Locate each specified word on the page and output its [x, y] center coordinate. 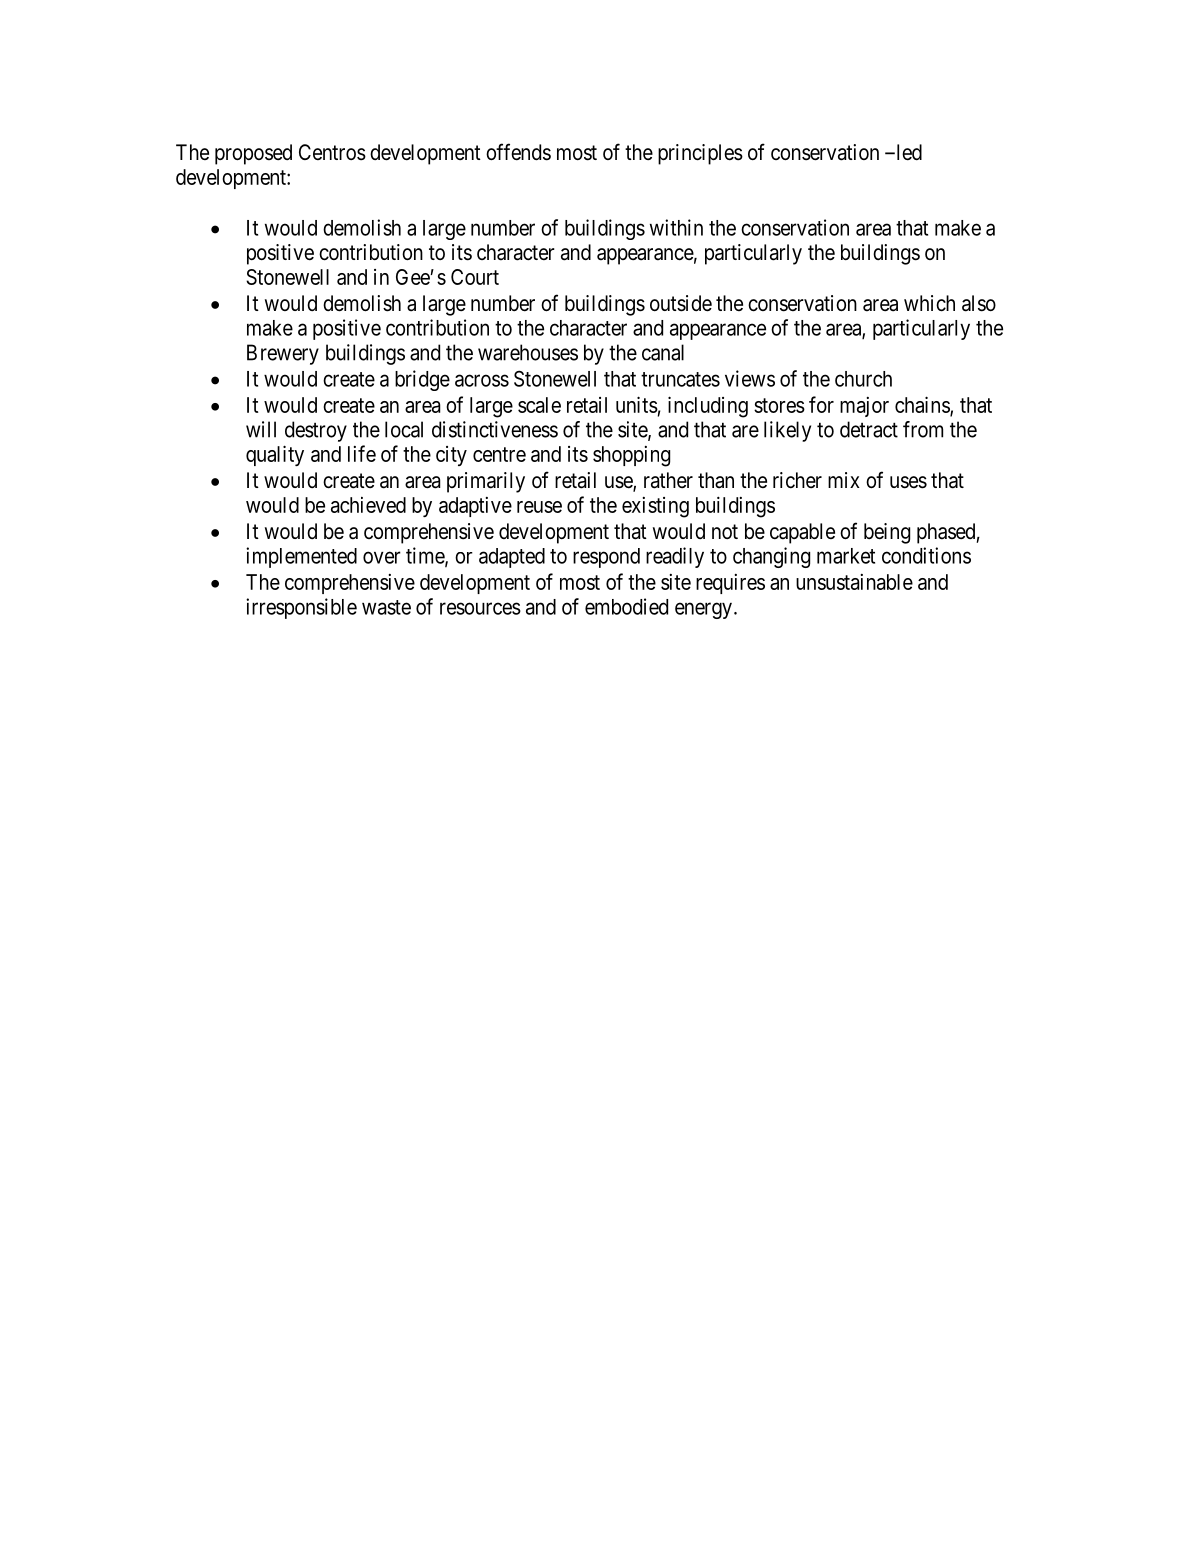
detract [869, 429]
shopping [631, 456]
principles [700, 154]
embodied [626, 606]
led [908, 152]
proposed [253, 154]
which [929, 303]
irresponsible [301, 608]
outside [681, 303]
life [362, 453]
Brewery [283, 354]
